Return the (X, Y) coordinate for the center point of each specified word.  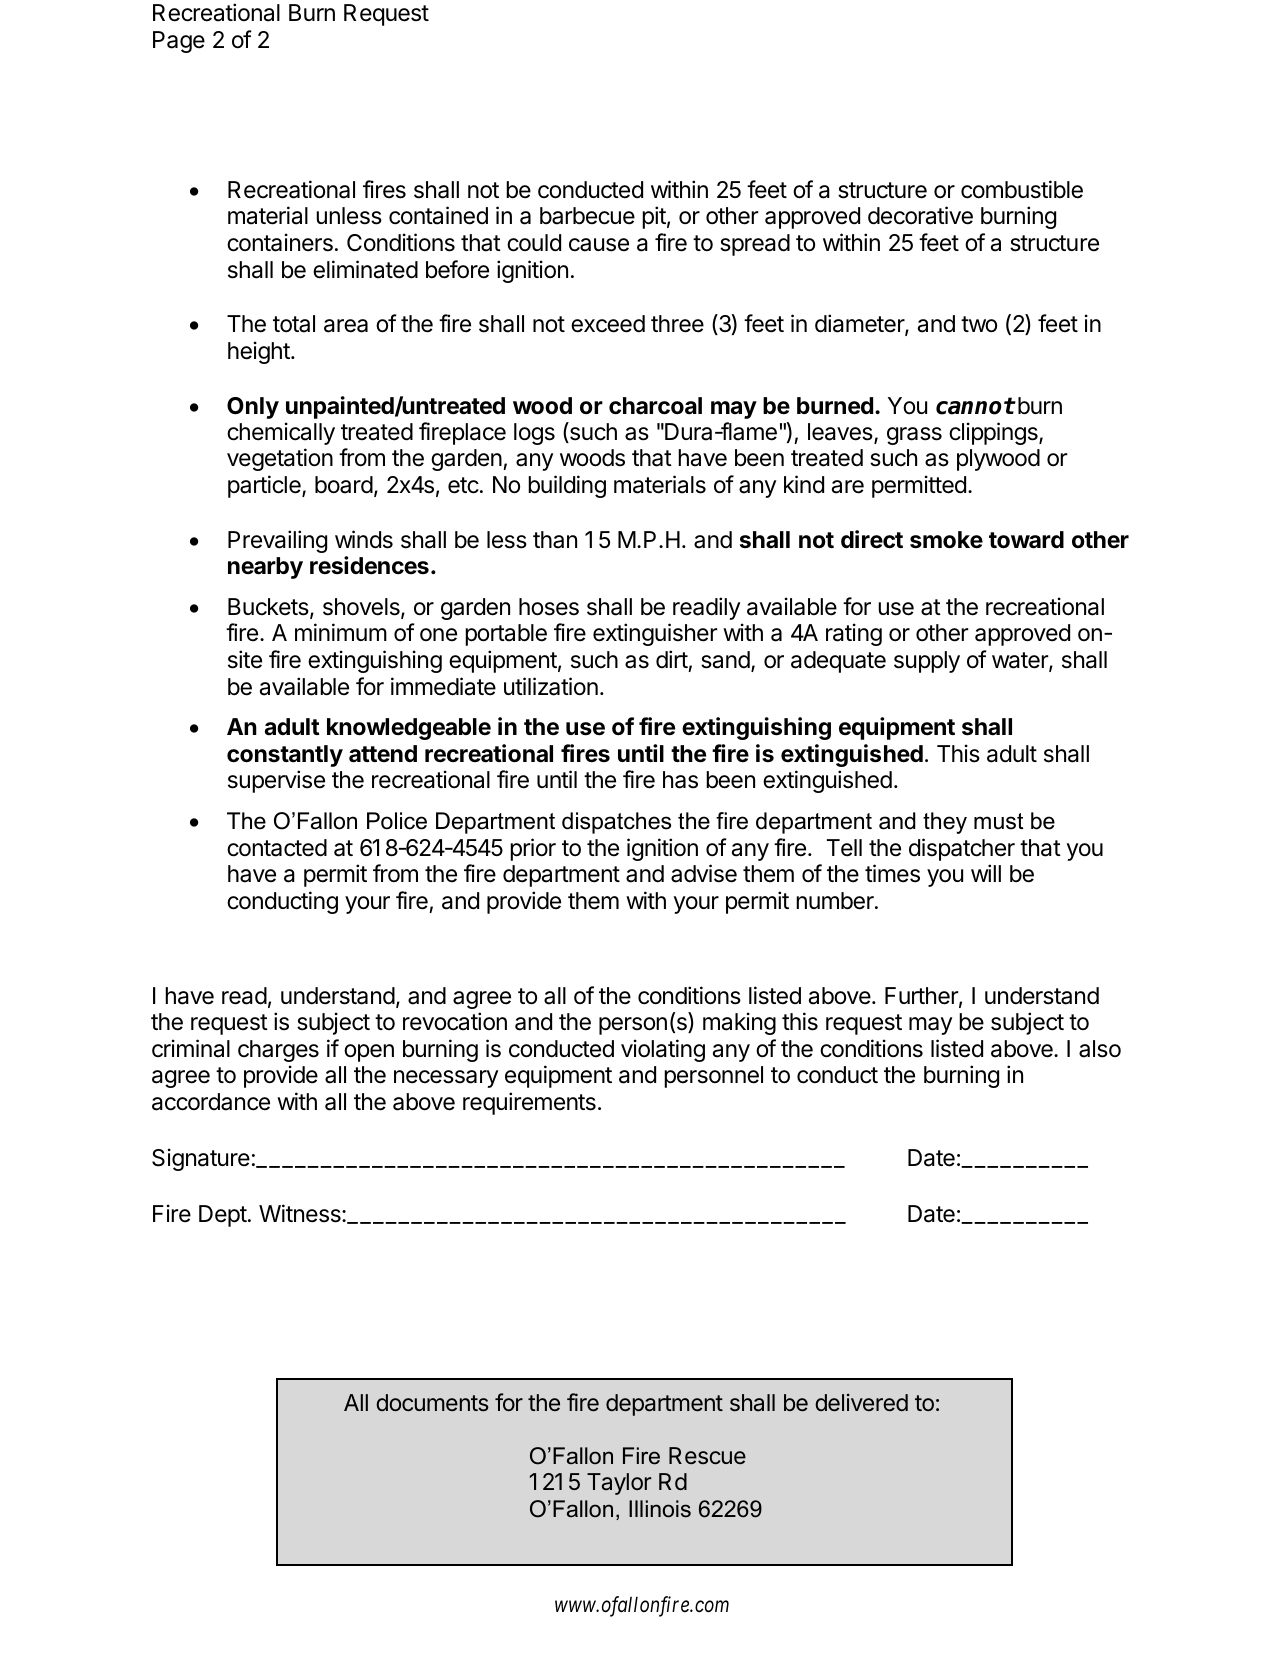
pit (654, 217)
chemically (281, 433)
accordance (211, 1102)
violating (663, 1050)
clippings (994, 433)
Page (179, 42)
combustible (1022, 189)
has (680, 780)
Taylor (619, 1484)
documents (432, 1403)
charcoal (655, 406)
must (998, 821)
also (1100, 1049)
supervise (276, 781)
